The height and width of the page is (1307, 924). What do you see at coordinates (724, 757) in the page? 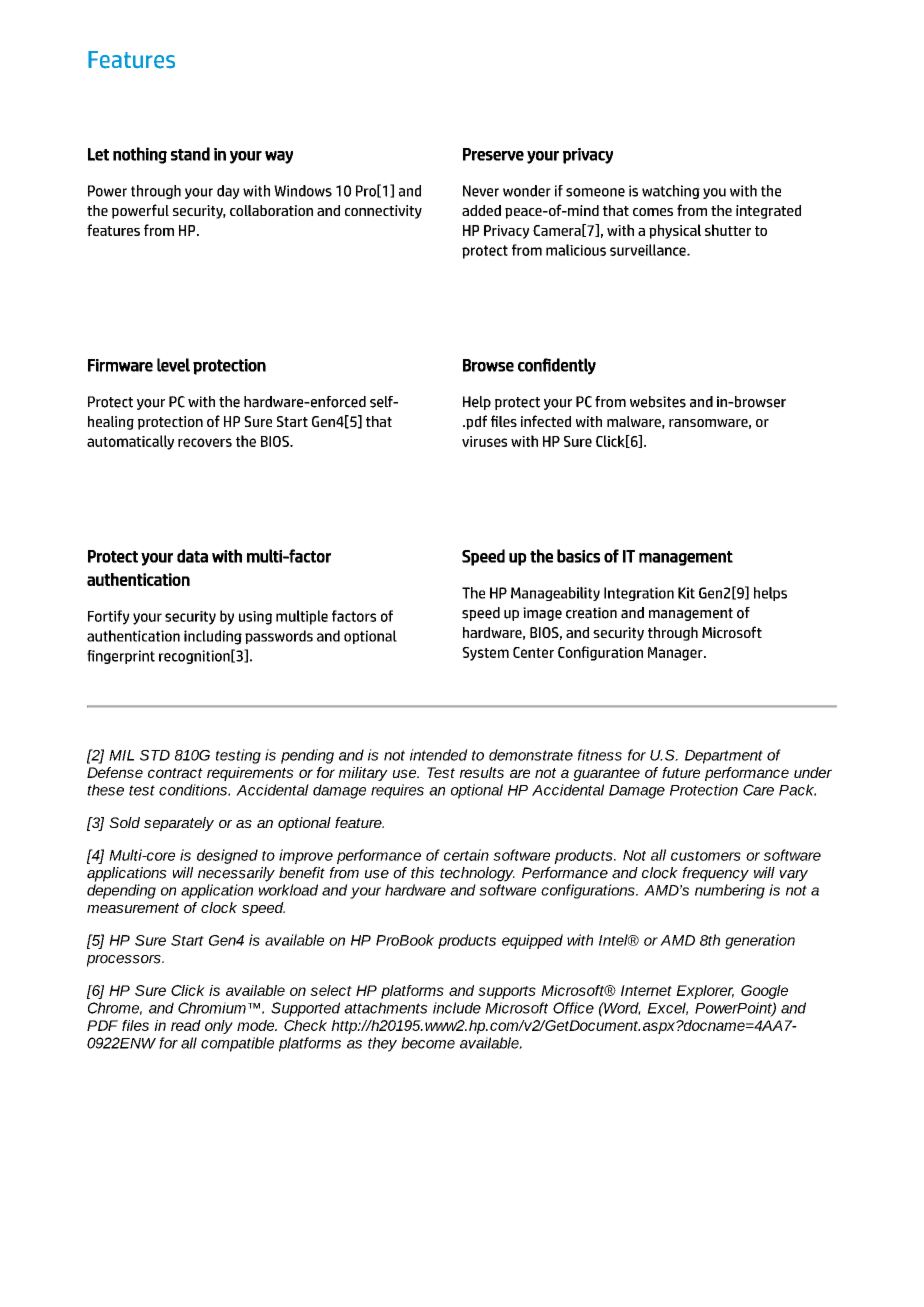
I see `Department` at bounding box center [724, 757].
